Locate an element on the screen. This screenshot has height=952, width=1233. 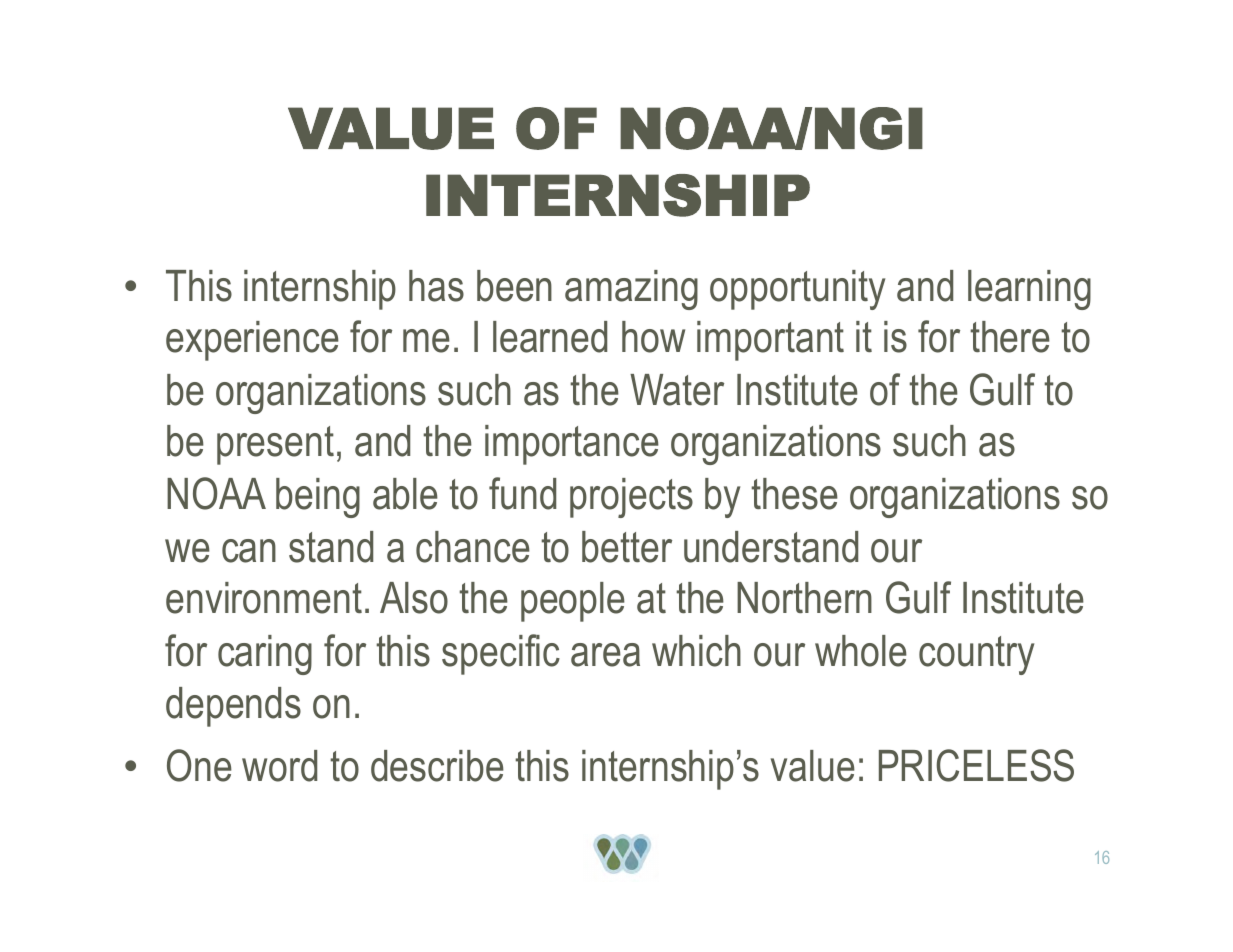
amazing is located at coordinates (631, 290).
